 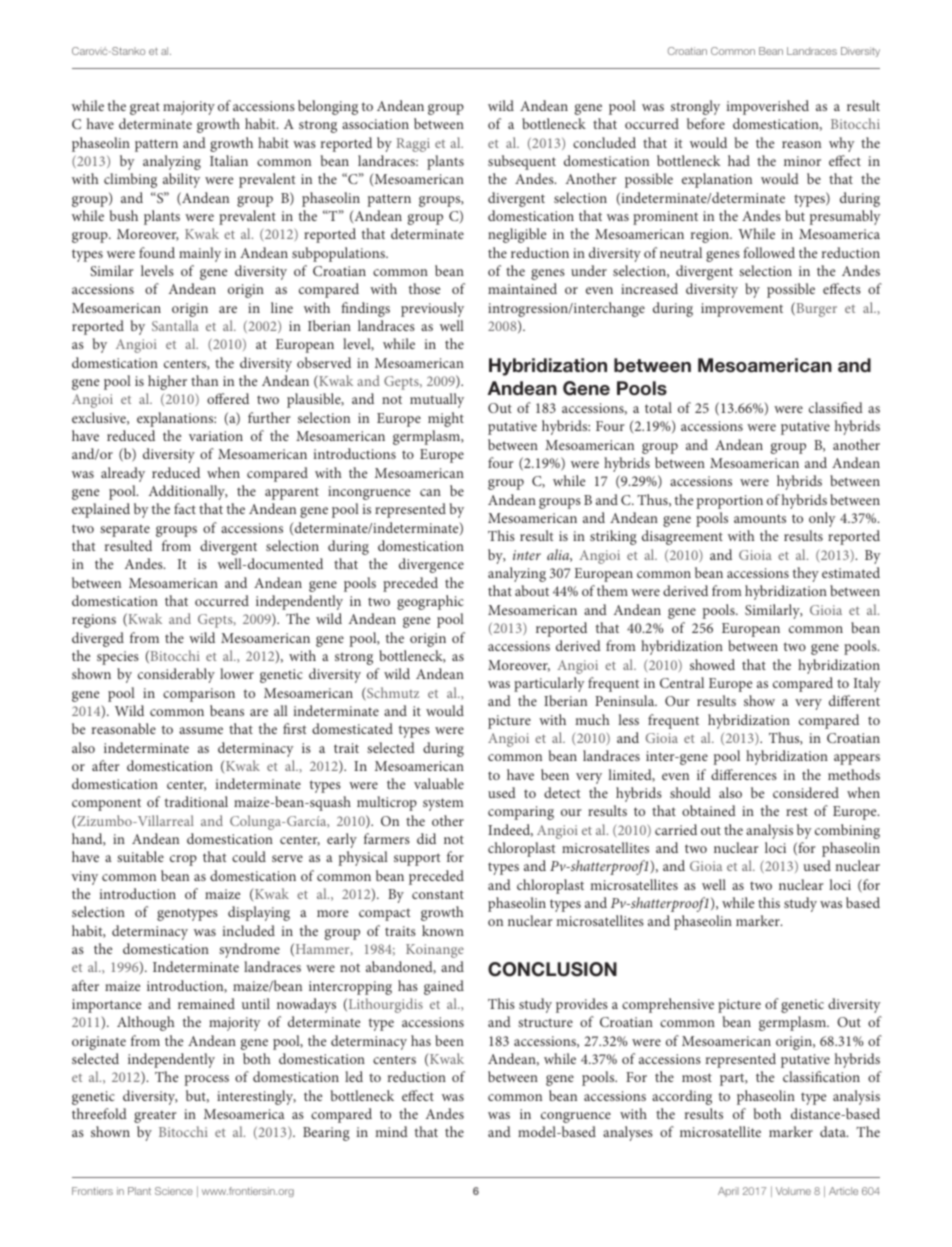 I want to click on proportion, so click(x=730, y=502).
